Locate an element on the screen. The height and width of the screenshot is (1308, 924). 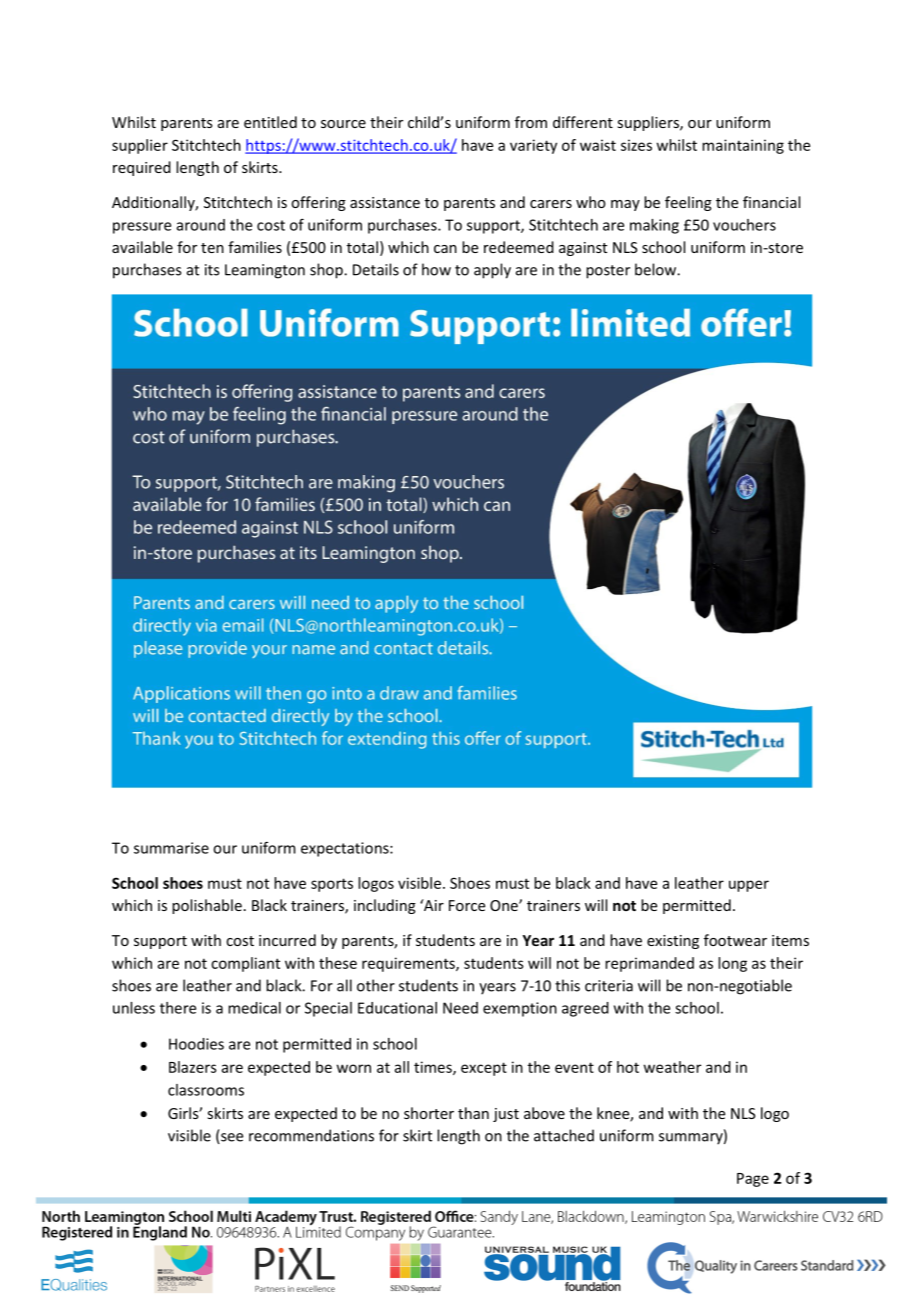
poster is located at coordinates (608, 272).
